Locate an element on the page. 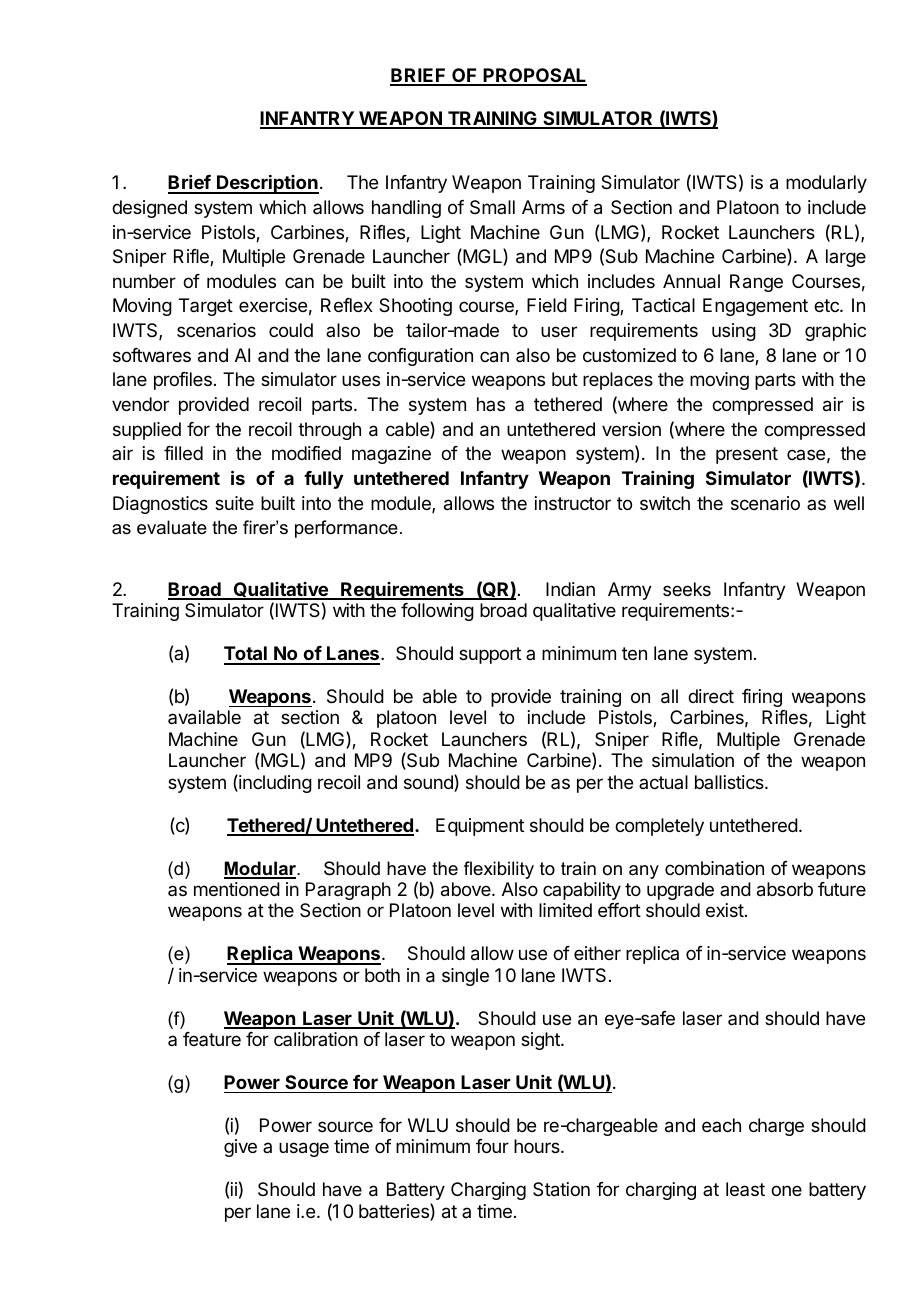 This page has width=924, height=1308. absorb is located at coordinates (785, 889).
